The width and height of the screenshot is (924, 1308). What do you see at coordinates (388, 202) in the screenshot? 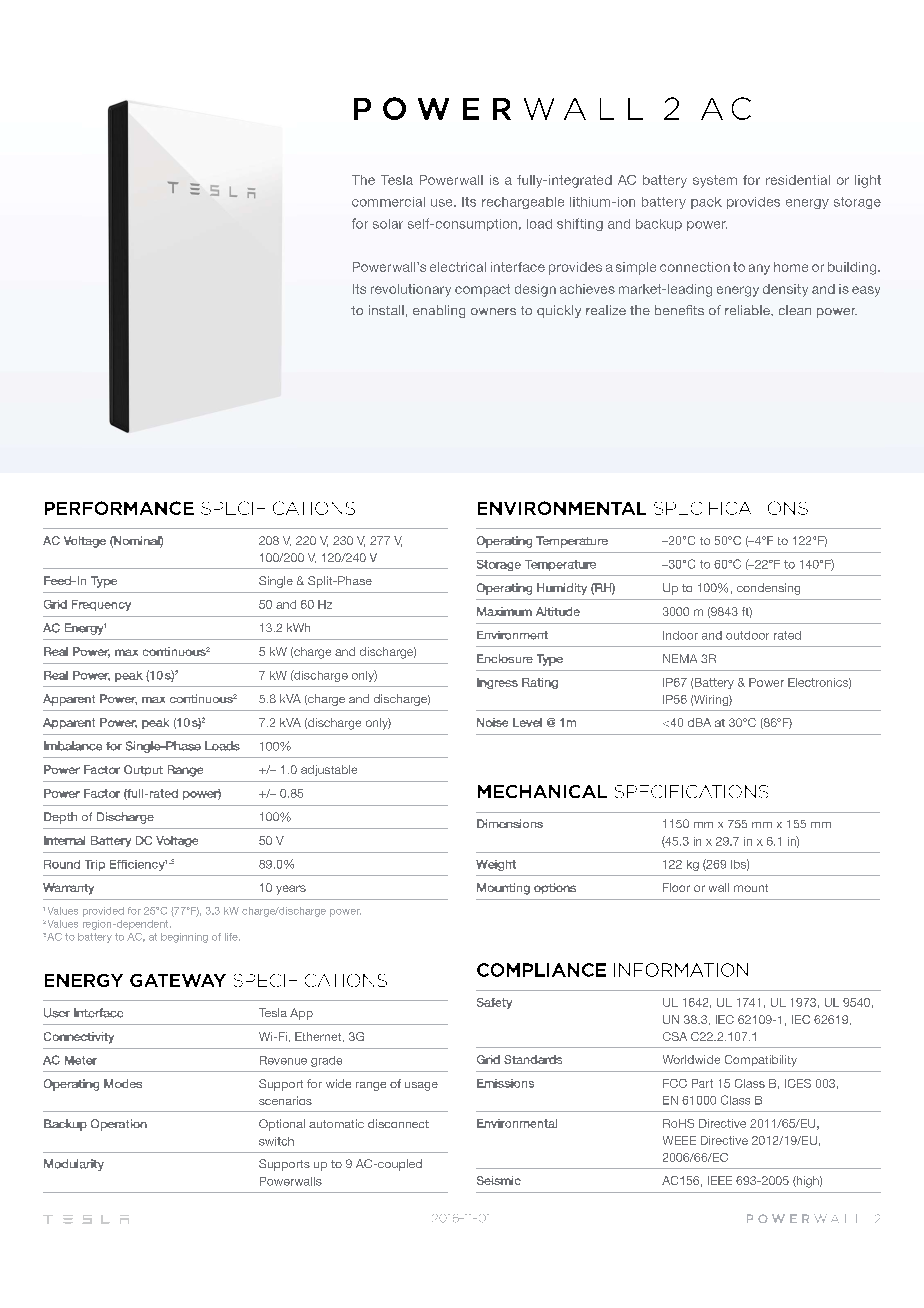
I see `commercial` at bounding box center [388, 202].
